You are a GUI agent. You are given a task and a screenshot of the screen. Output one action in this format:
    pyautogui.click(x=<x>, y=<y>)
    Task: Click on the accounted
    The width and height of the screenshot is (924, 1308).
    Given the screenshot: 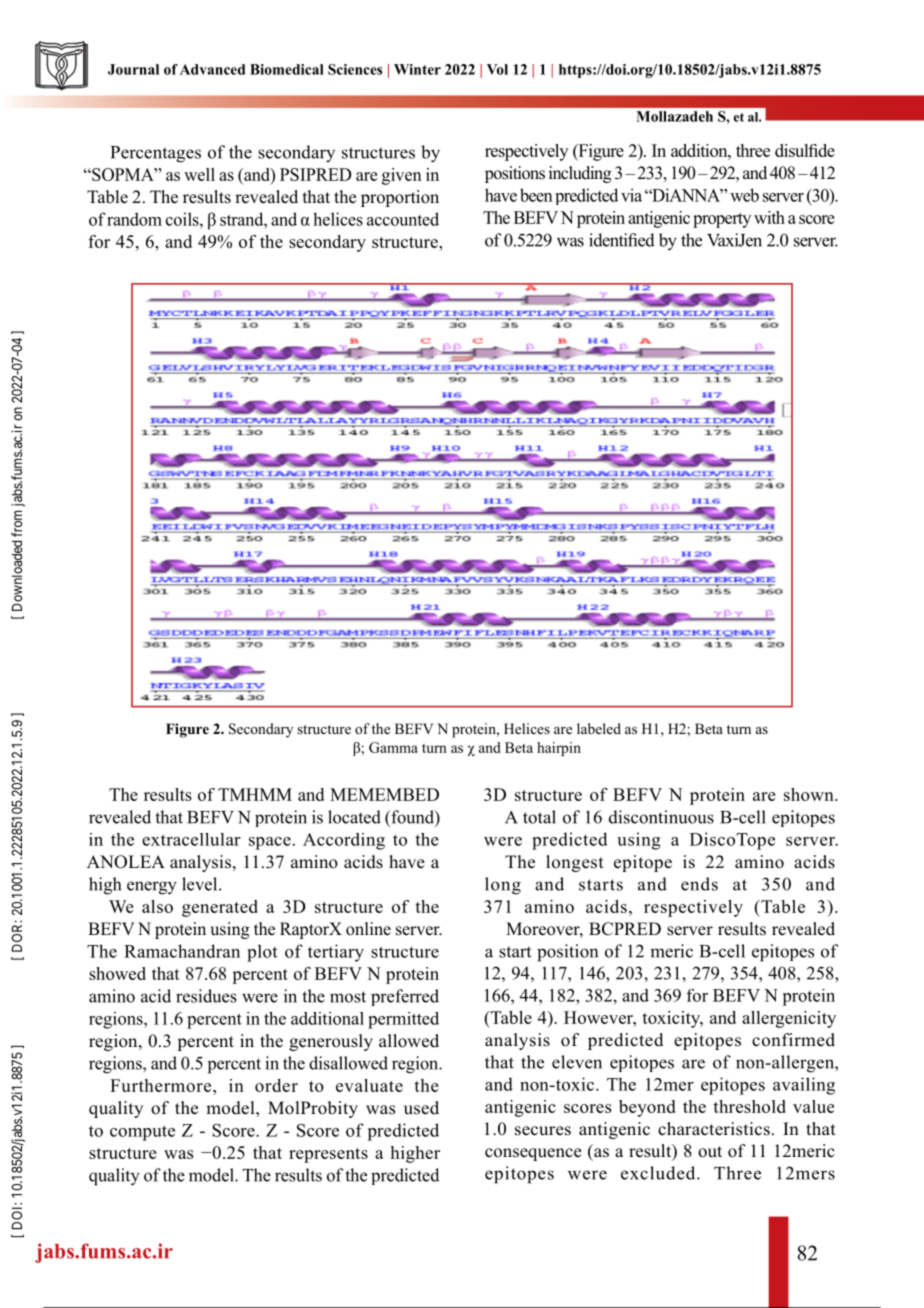 What is the action you would take?
    pyautogui.click(x=403, y=219)
